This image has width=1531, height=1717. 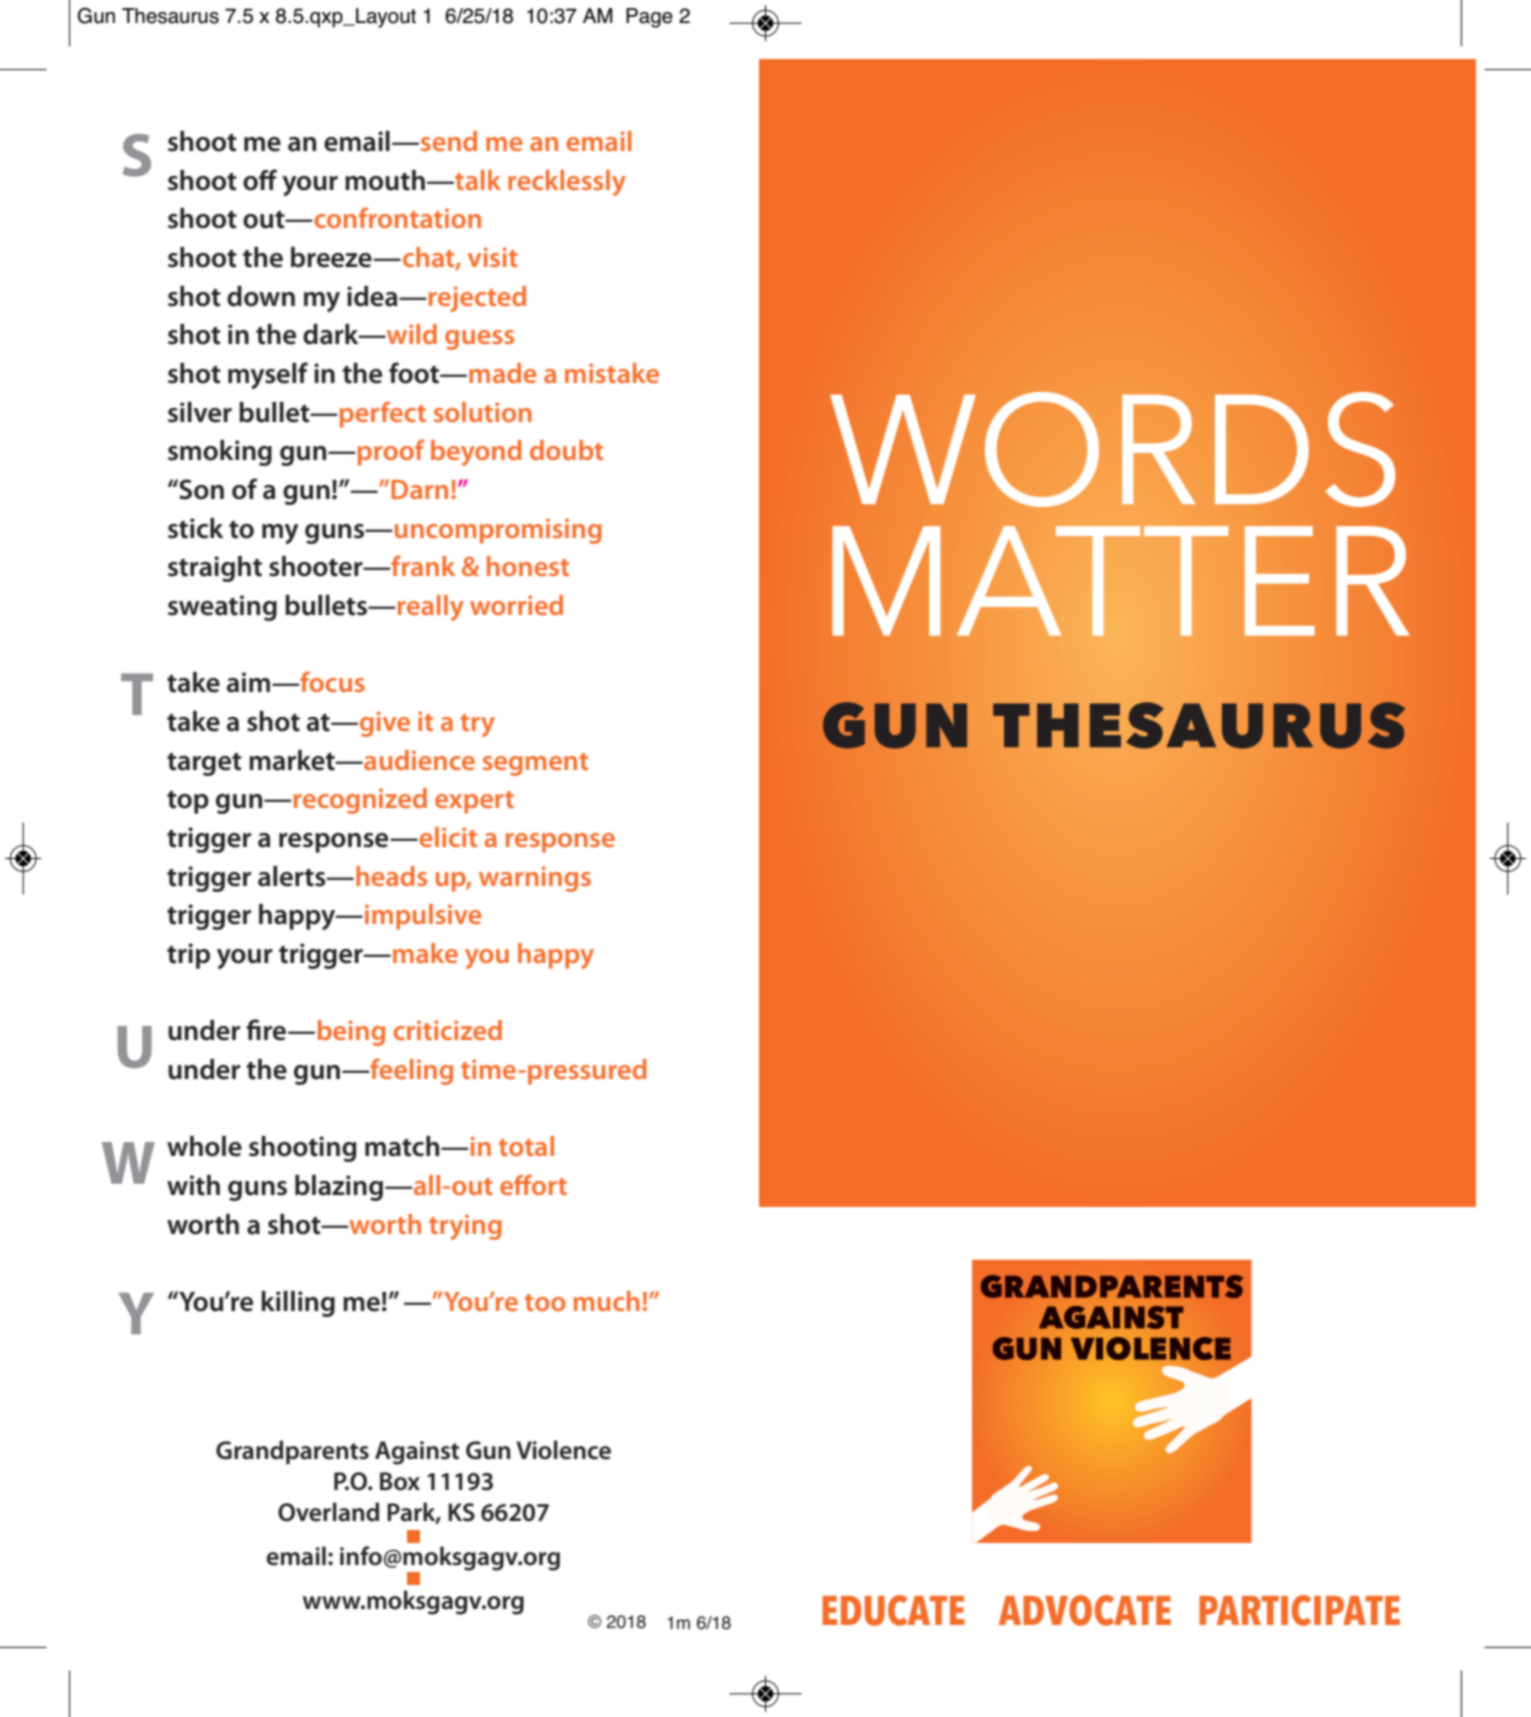 What do you see at coordinates (607, 1301) in the image?
I see `much` at bounding box center [607, 1301].
